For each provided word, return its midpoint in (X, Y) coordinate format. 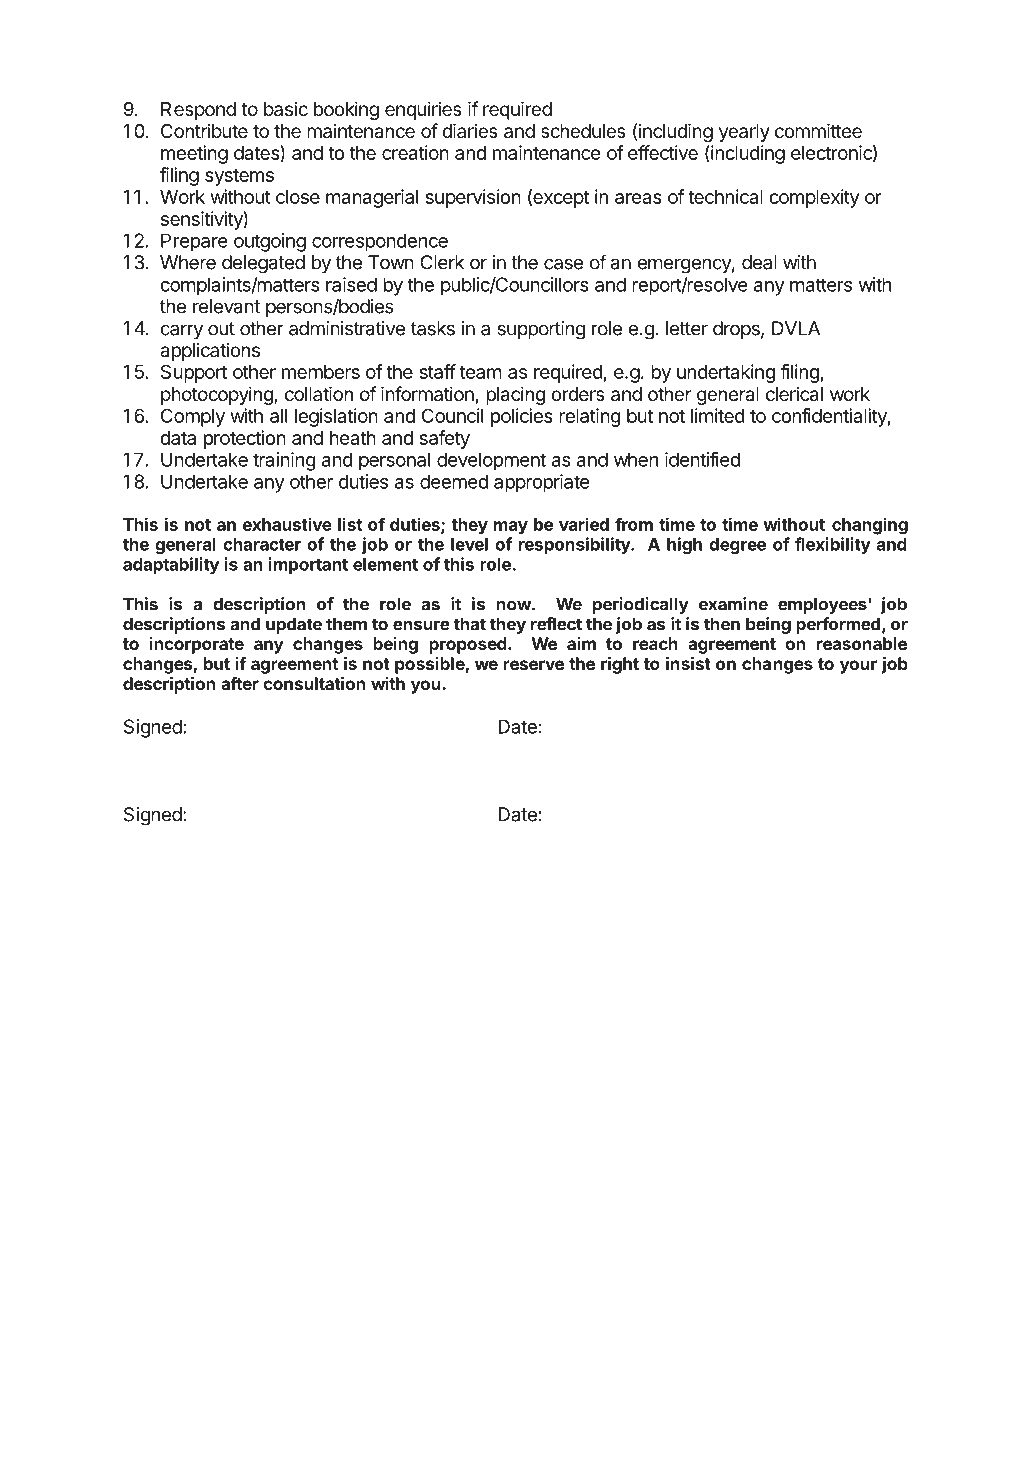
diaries (470, 130)
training (284, 461)
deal (759, 262)
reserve (533, 665)
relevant (226, 306)
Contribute (204, 130)
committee (818, 130)
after (240, 683)
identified (702, 459)
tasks (433, 328)
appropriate (541, 483)
